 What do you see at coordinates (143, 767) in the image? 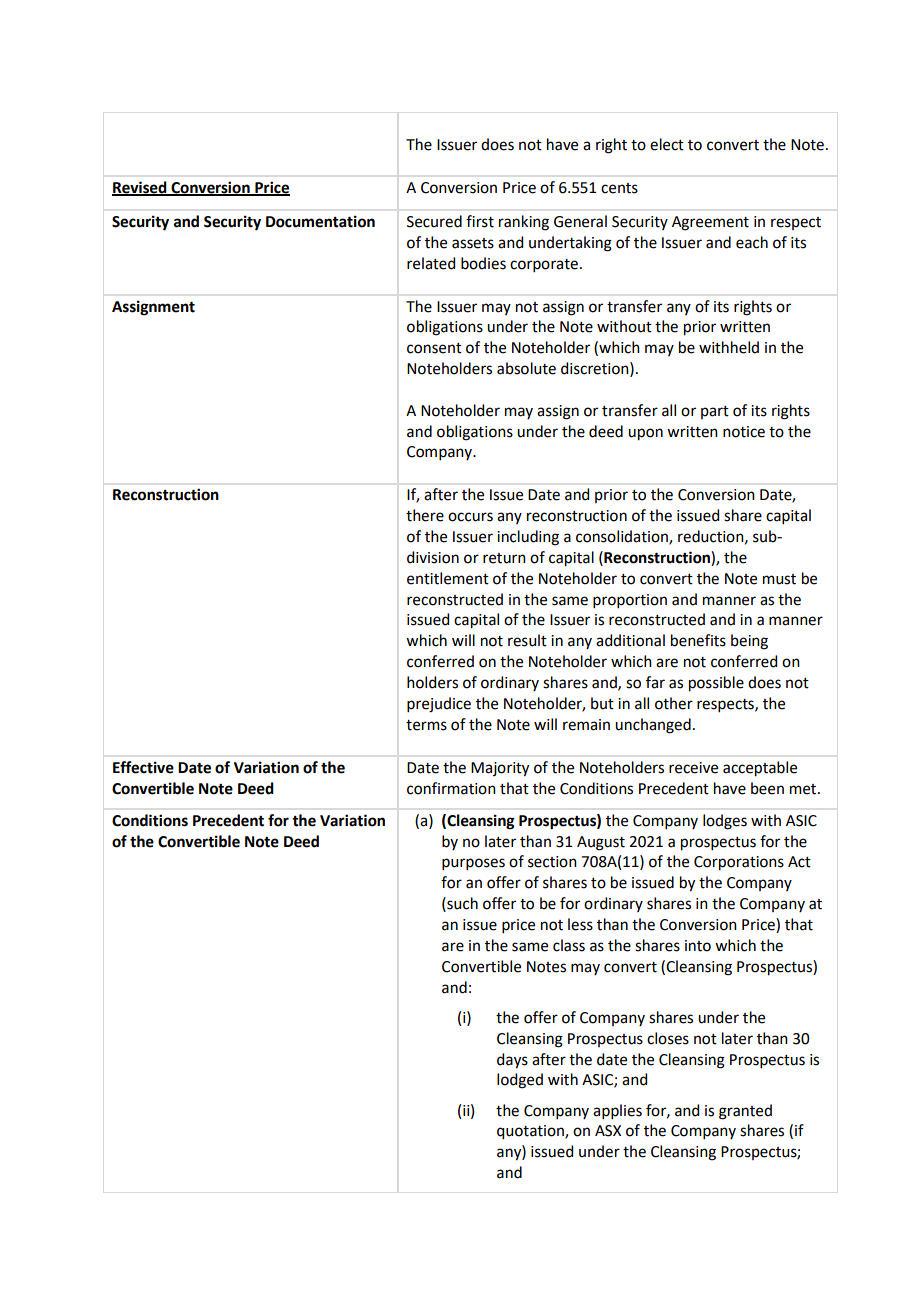
I see `Effective` at bounding box center [143, 767].
